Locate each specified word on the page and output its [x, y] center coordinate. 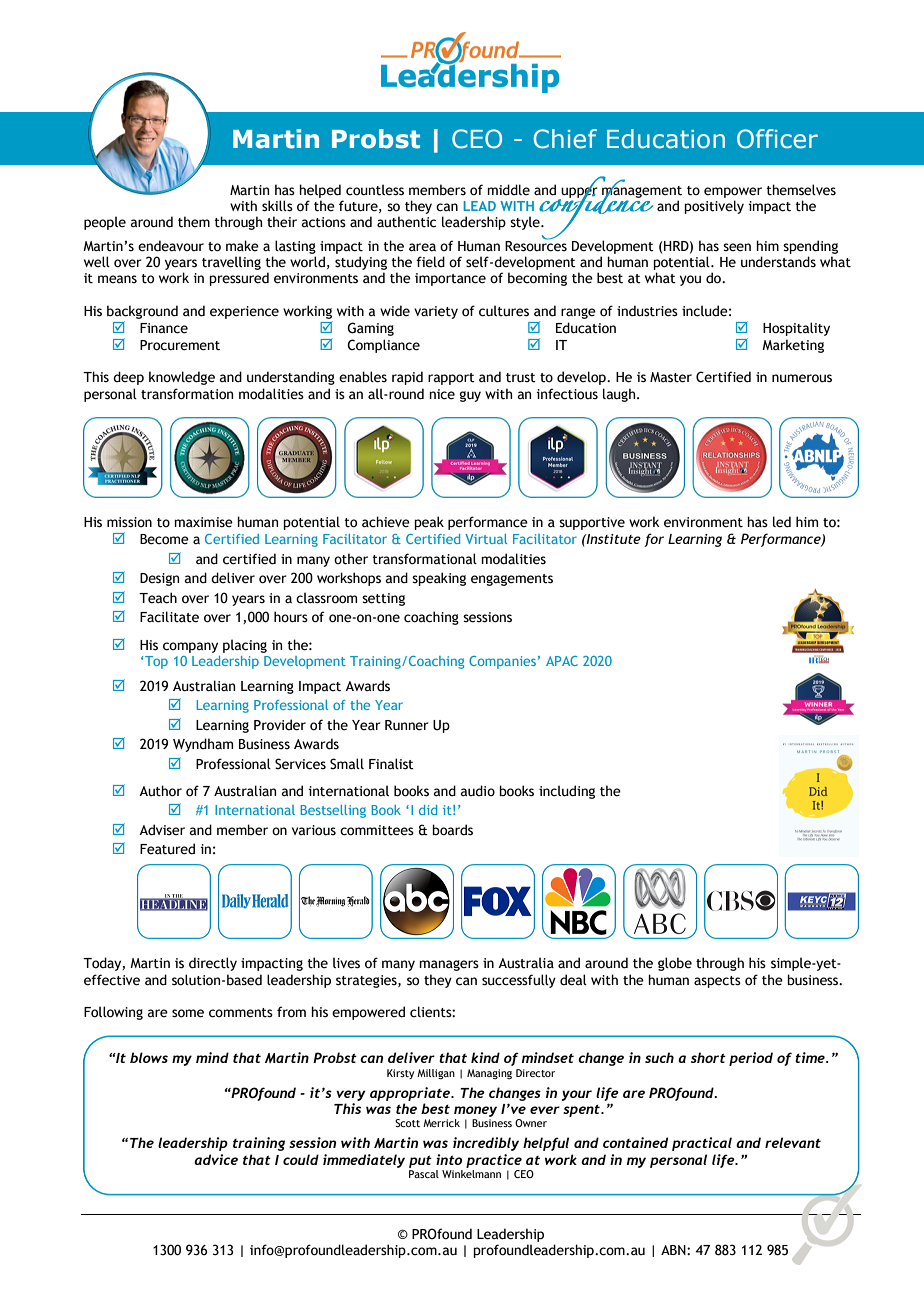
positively [714, 207]
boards [452, 830]
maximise [203, 522]
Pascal [424, 1174]
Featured [167, 849]
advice [216, 1159]
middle [508, 190]
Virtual [486, 539]
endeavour [171, 246]
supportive [592, 523]
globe [675, 964]
